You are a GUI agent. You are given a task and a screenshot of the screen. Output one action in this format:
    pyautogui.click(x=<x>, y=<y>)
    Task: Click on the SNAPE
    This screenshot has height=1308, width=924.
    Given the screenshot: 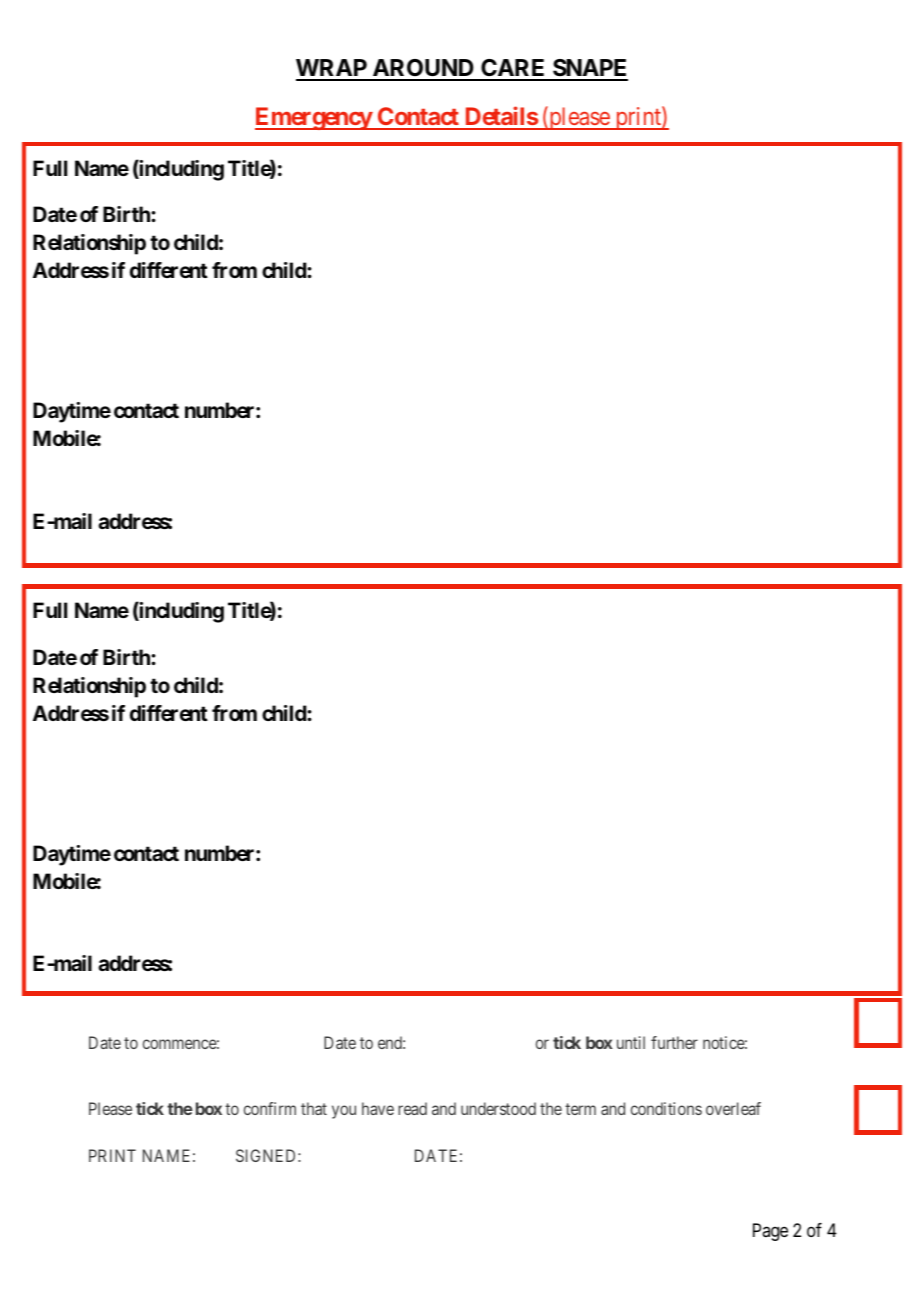 What is the action you would take?
    pyautogui.click(x=589, y=69)
